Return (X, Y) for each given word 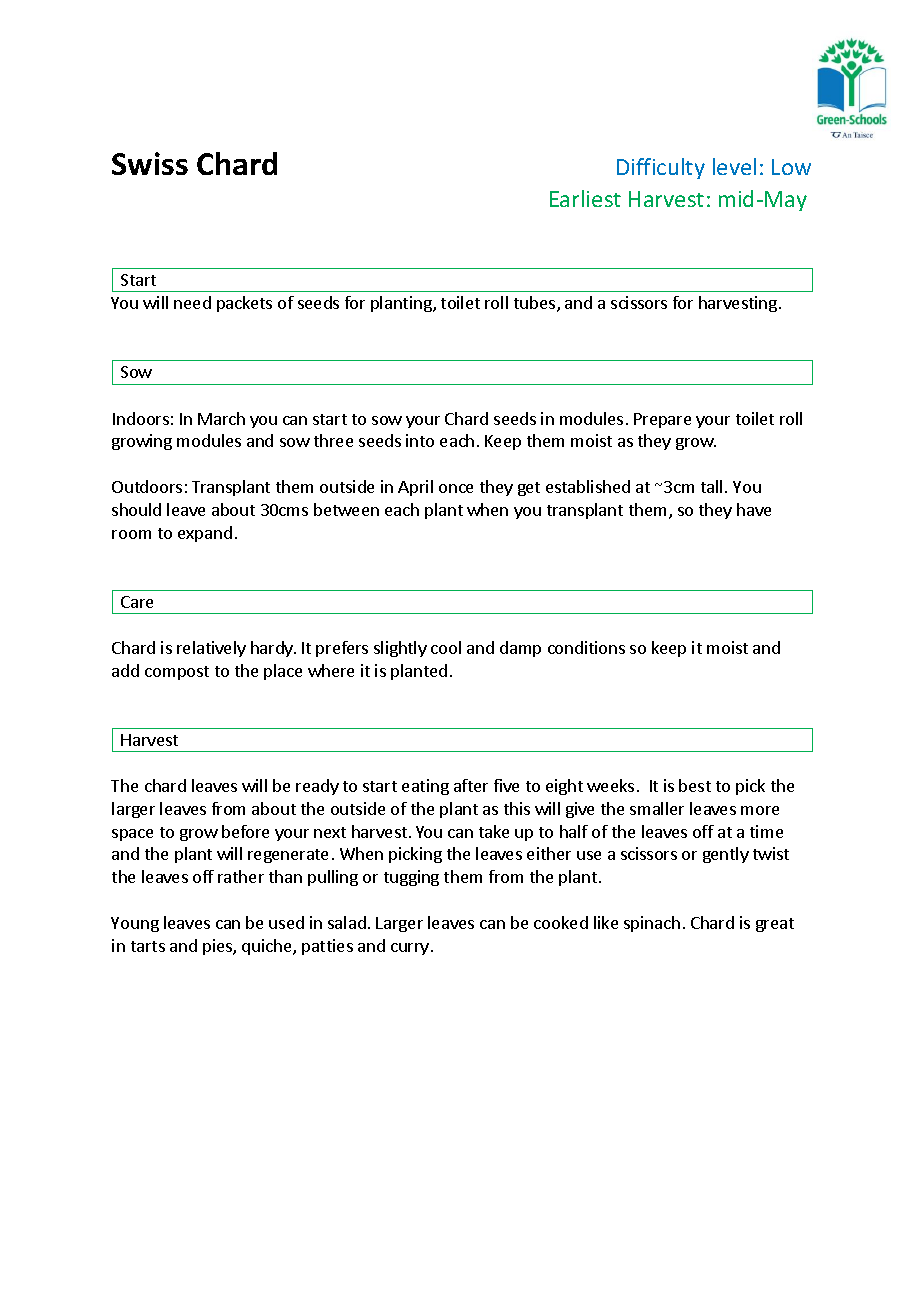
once (456, 488)
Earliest (585, 198)
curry (410, 949)
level (734, 166)
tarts (148, 946)
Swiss (150, 163)
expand (205, 534)
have (754, 509)
